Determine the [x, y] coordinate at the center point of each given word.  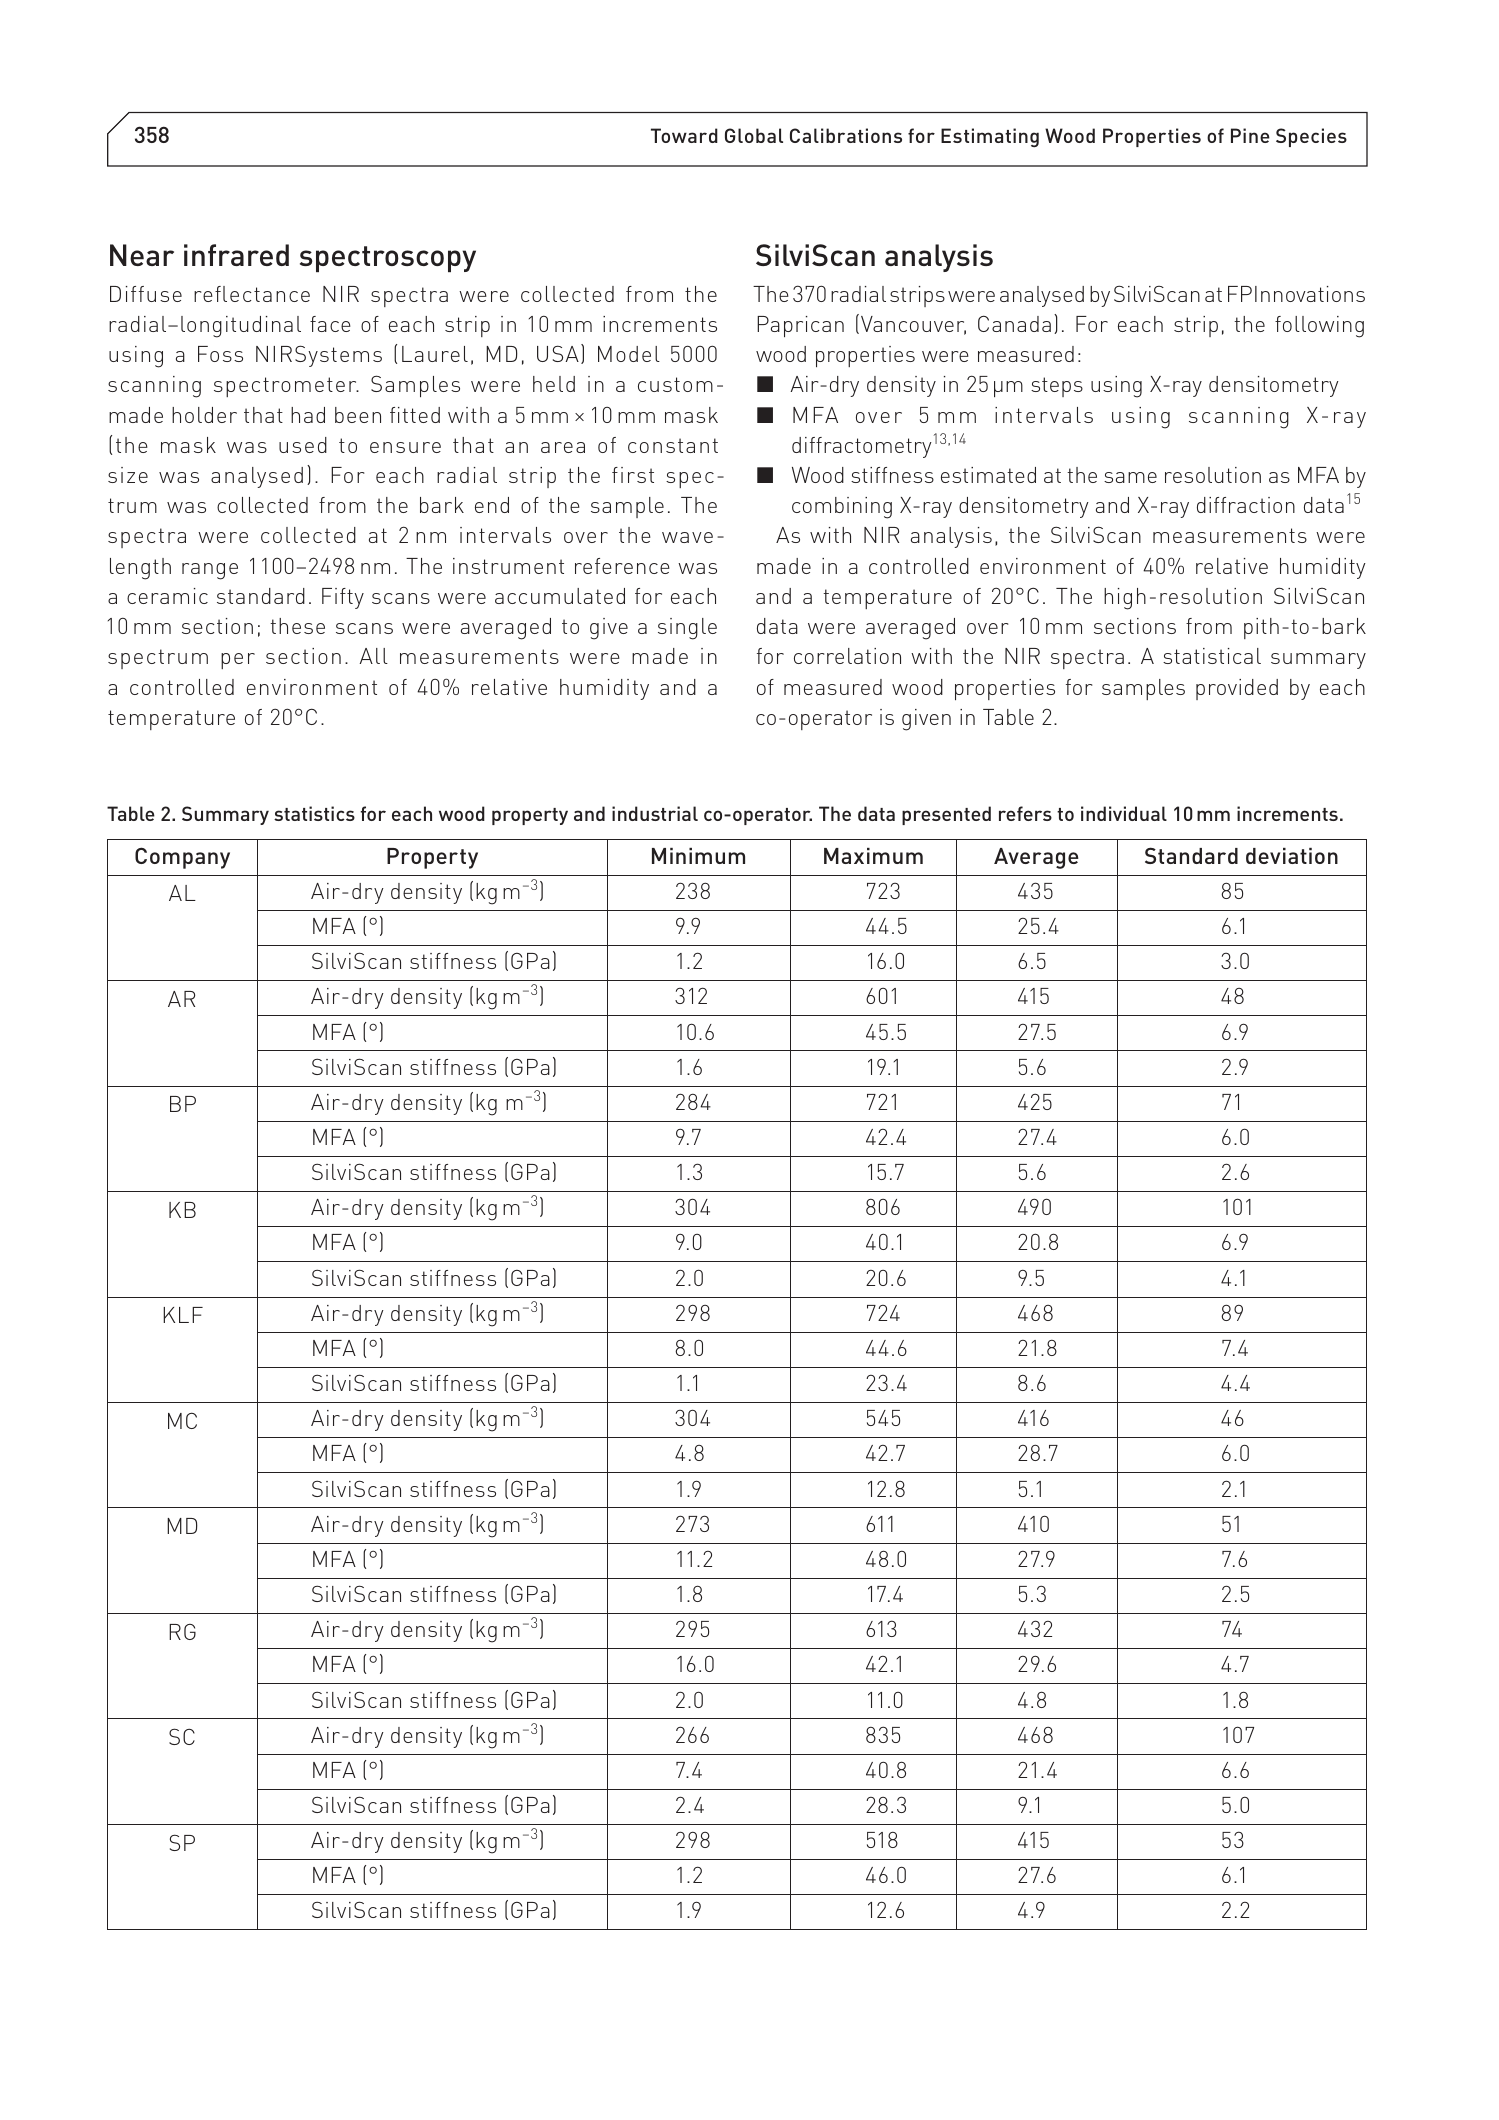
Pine [1250, 135]
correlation [847, 656]
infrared [236, 255]
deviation [1292, 856]
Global [754, 135]
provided [1237, 689]
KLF [183, 1315]
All [373, 656]
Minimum [698, 856]
